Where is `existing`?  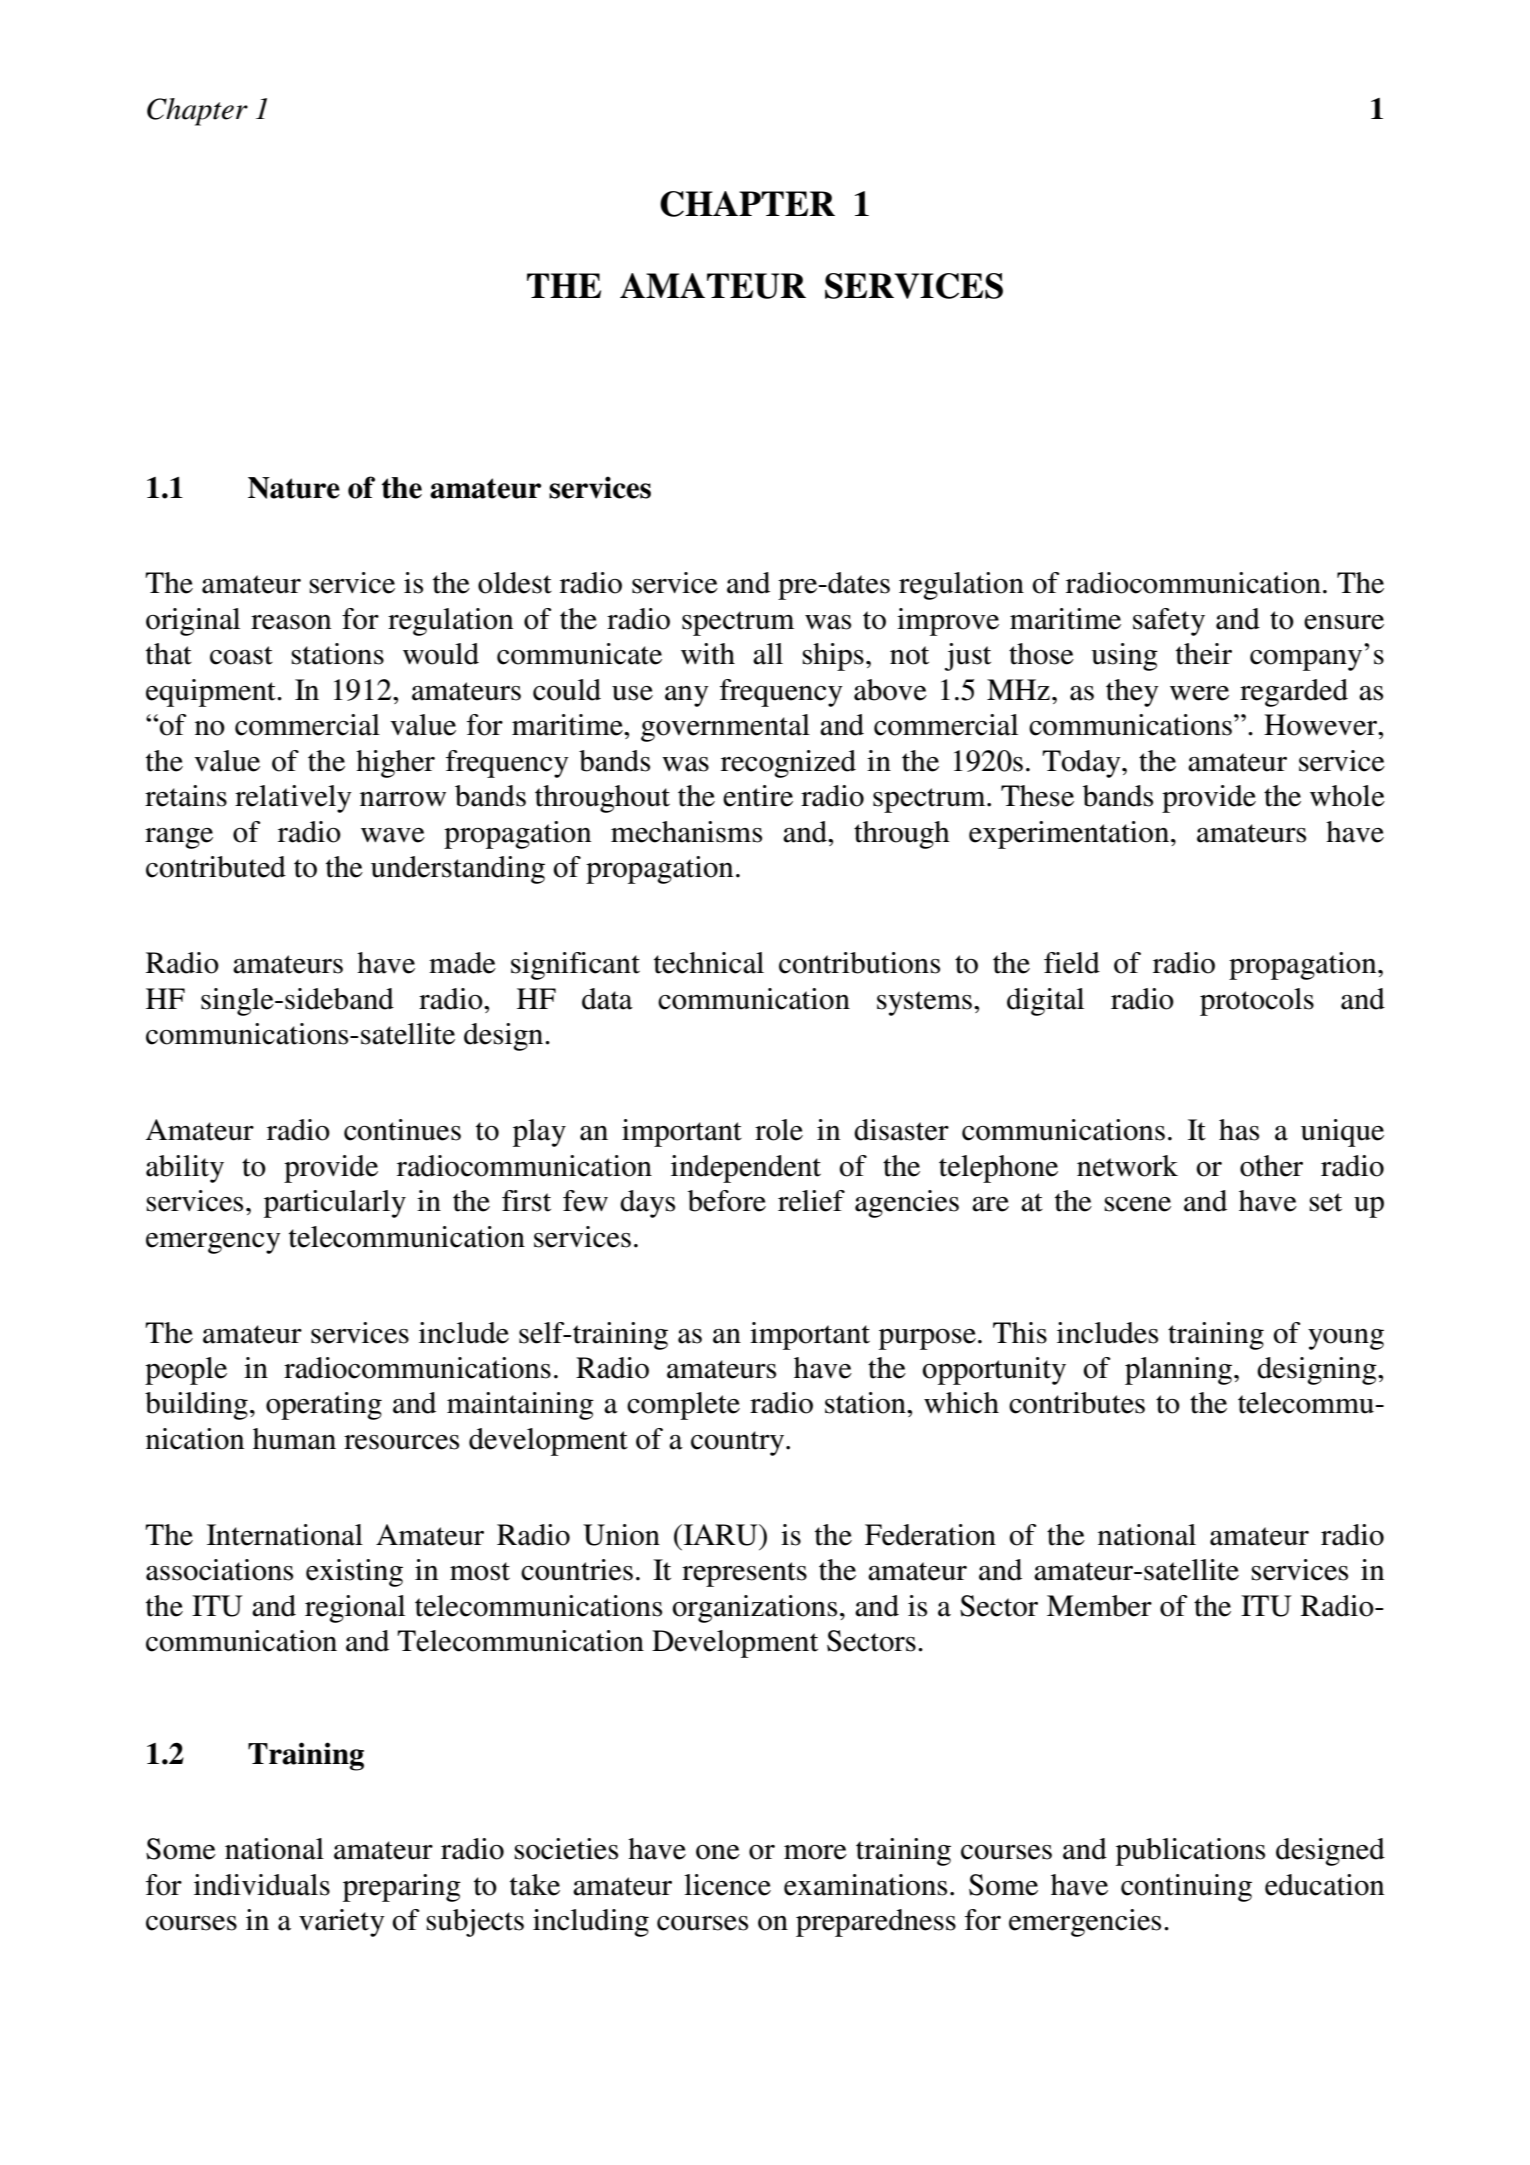 existing is located at coordinates (354, 1573).
